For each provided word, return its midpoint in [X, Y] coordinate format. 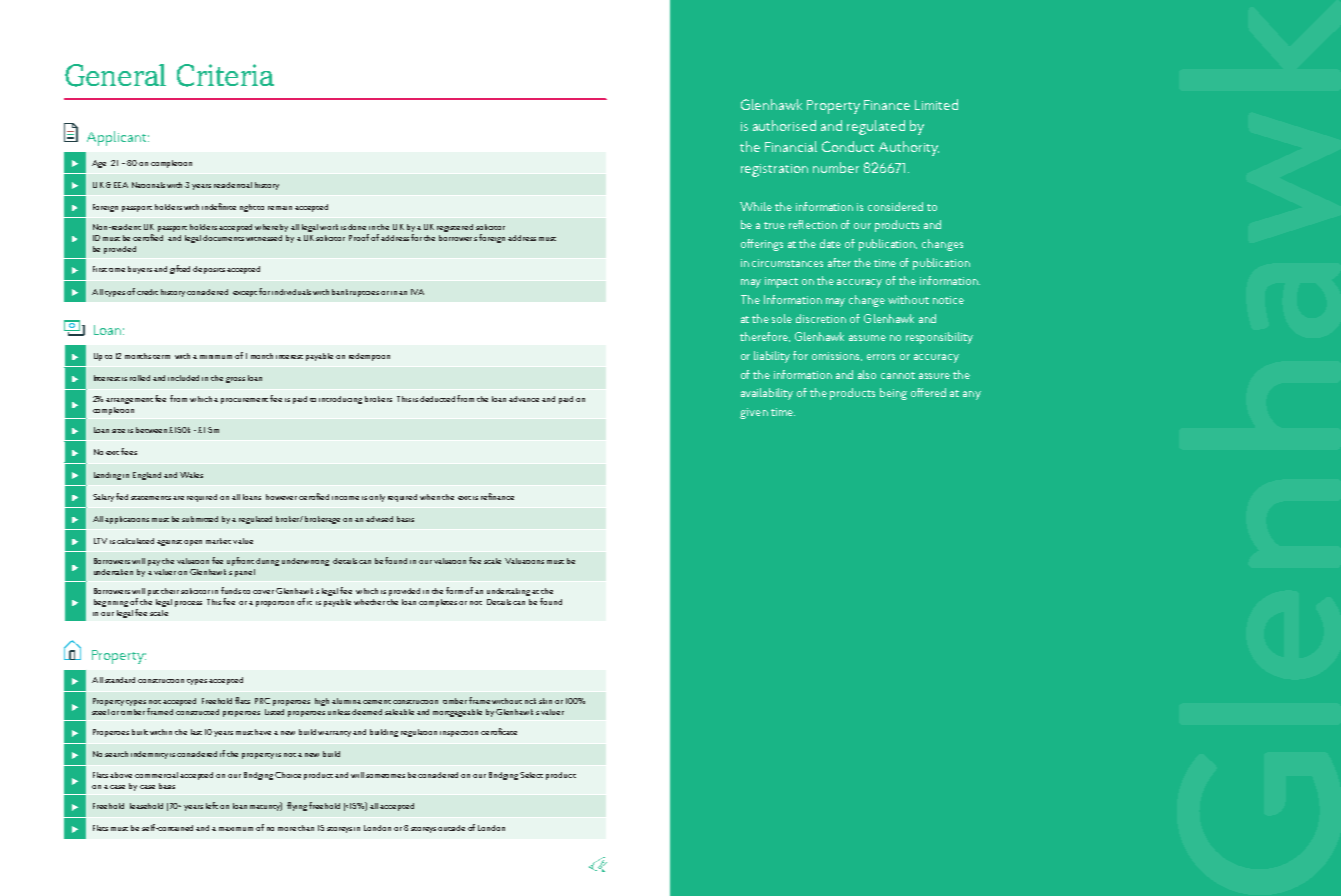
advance [524, 399]
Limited [936, 104]
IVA [417, 292]
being [893, 394]
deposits [209, 270]
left [212, 805]
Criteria [225, 75]
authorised [784, 125]
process [188, 604]
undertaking [510, 592]
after [839, 262]
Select [531, 775]
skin [545, 701]
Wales [191, 475]
